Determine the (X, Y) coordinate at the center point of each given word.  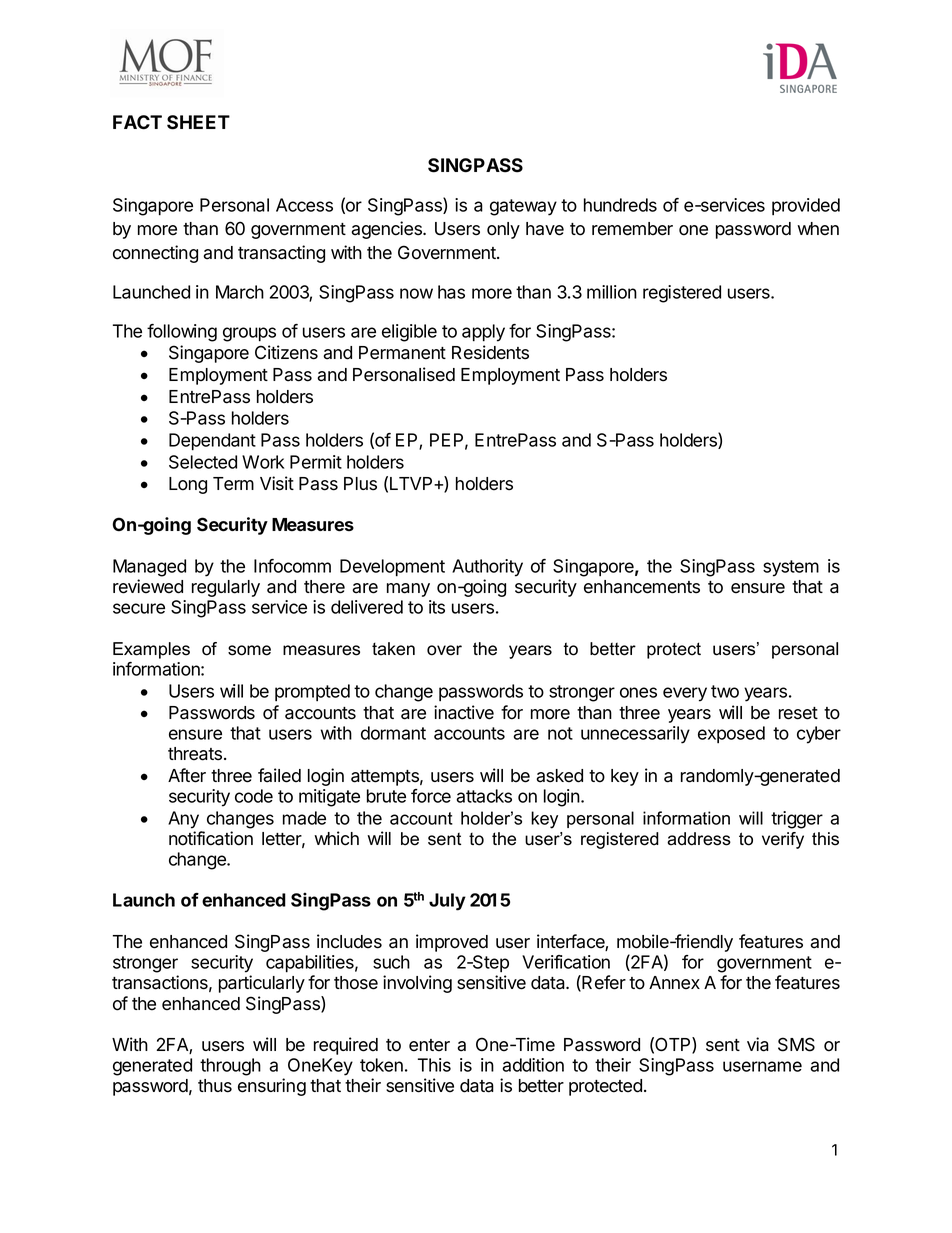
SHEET (198, 122)
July (447, 902)
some (249, 650)
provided (806, 206)
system (791, 568)
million (612, 292)
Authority (487, 568)
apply (483, 333)
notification (211, 838)
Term (233, 484)
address (699, 839)
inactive (464, 712)
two (725, 691)
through (230, 1067)
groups (249, 334)
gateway (523, 207)
